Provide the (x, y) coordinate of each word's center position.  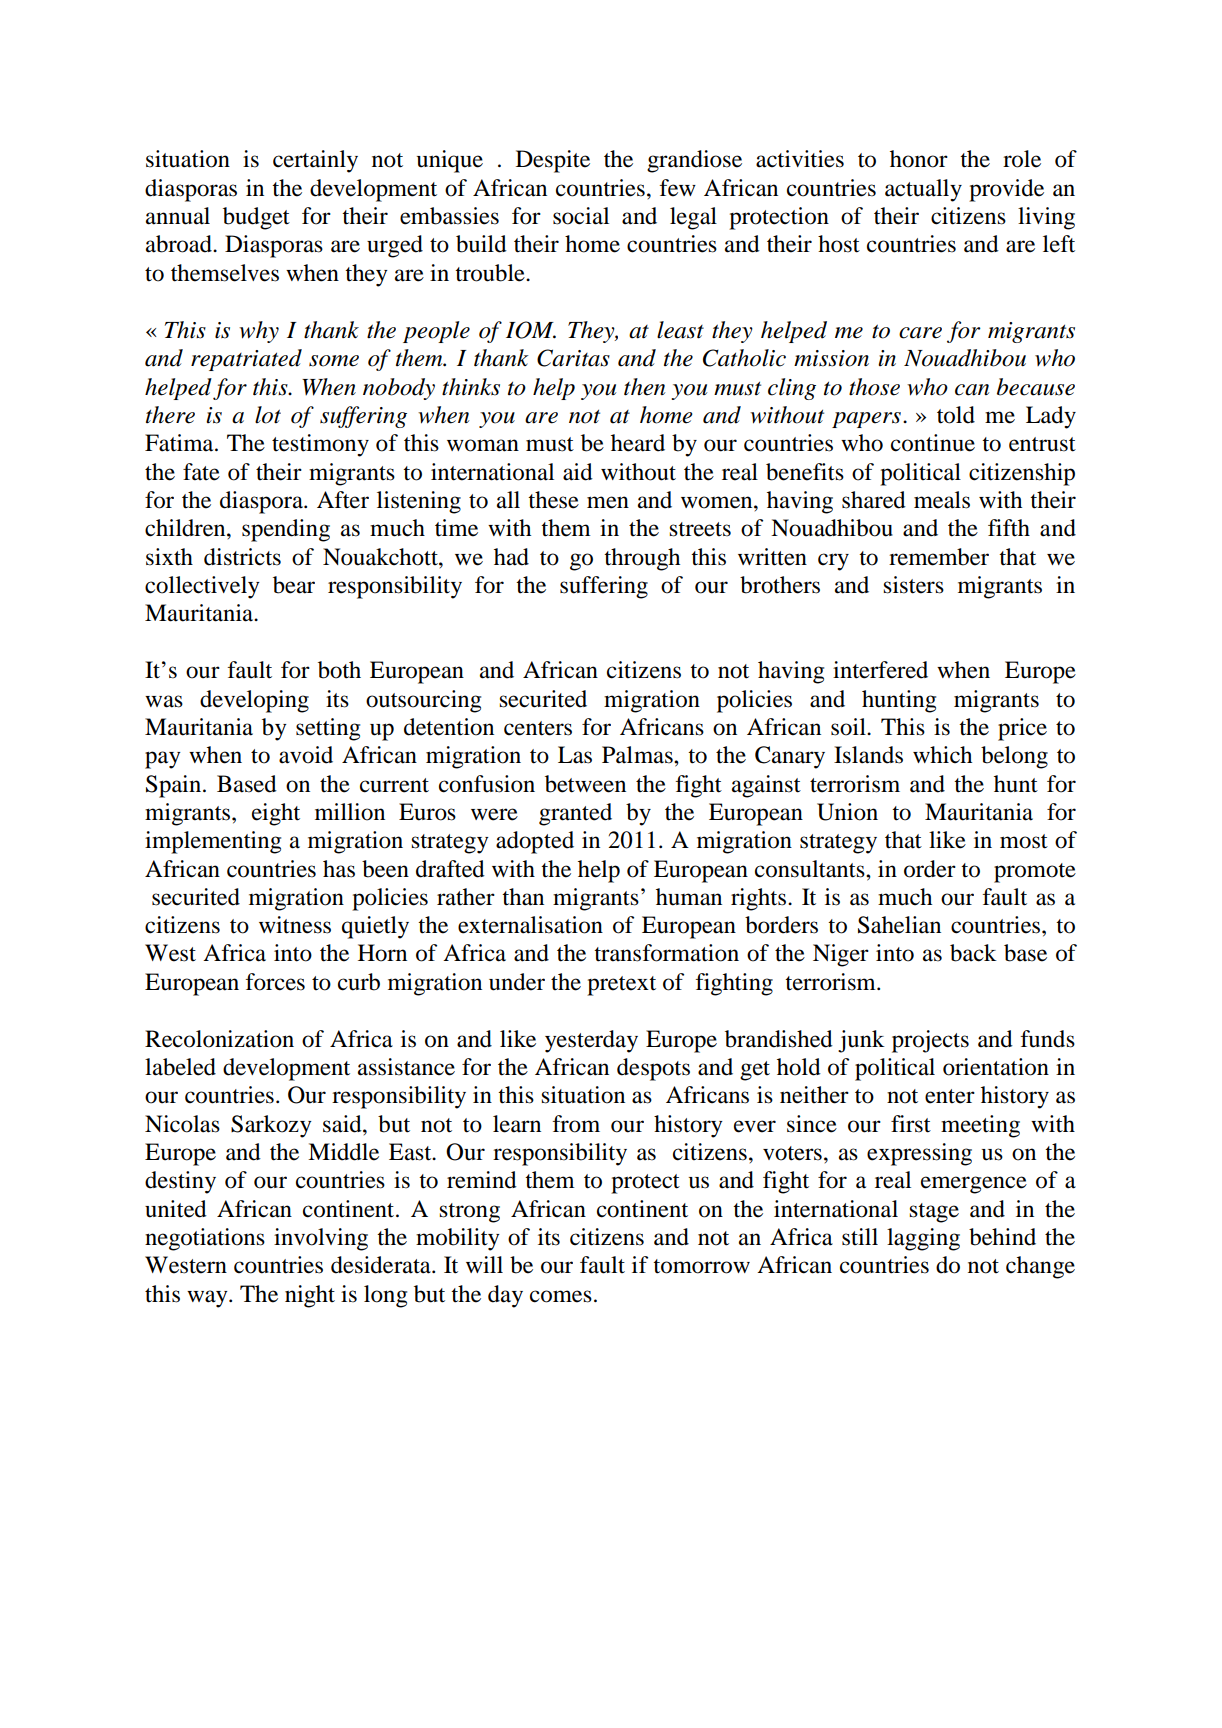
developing (254, 701)
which (942, 754)
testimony (320, 445)
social (581, 216)
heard (638, 443)
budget (256, 218)
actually (923, 190)
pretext (621, 986)
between (585, 784)
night (310, 1296)
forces (275, 982)
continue (933, 443)
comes (561, 1296)
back (973, 953)
